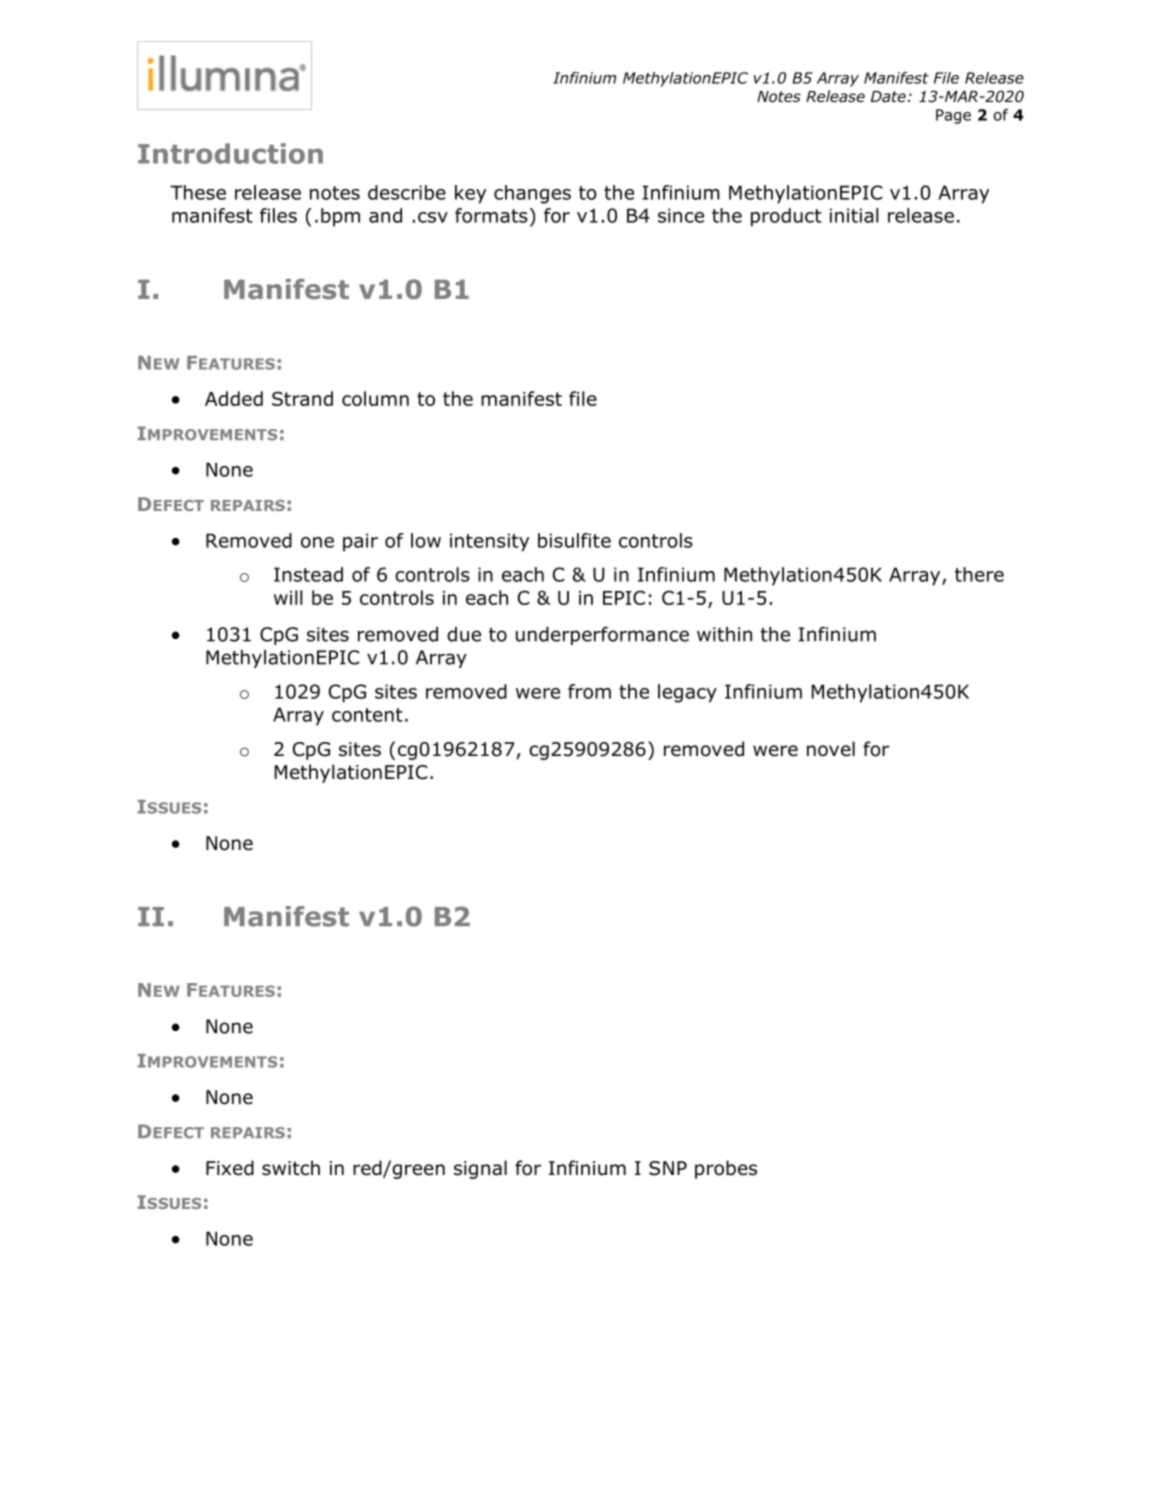 The image size is (1160, 1502). I want to click on there, so click(979, 574).
